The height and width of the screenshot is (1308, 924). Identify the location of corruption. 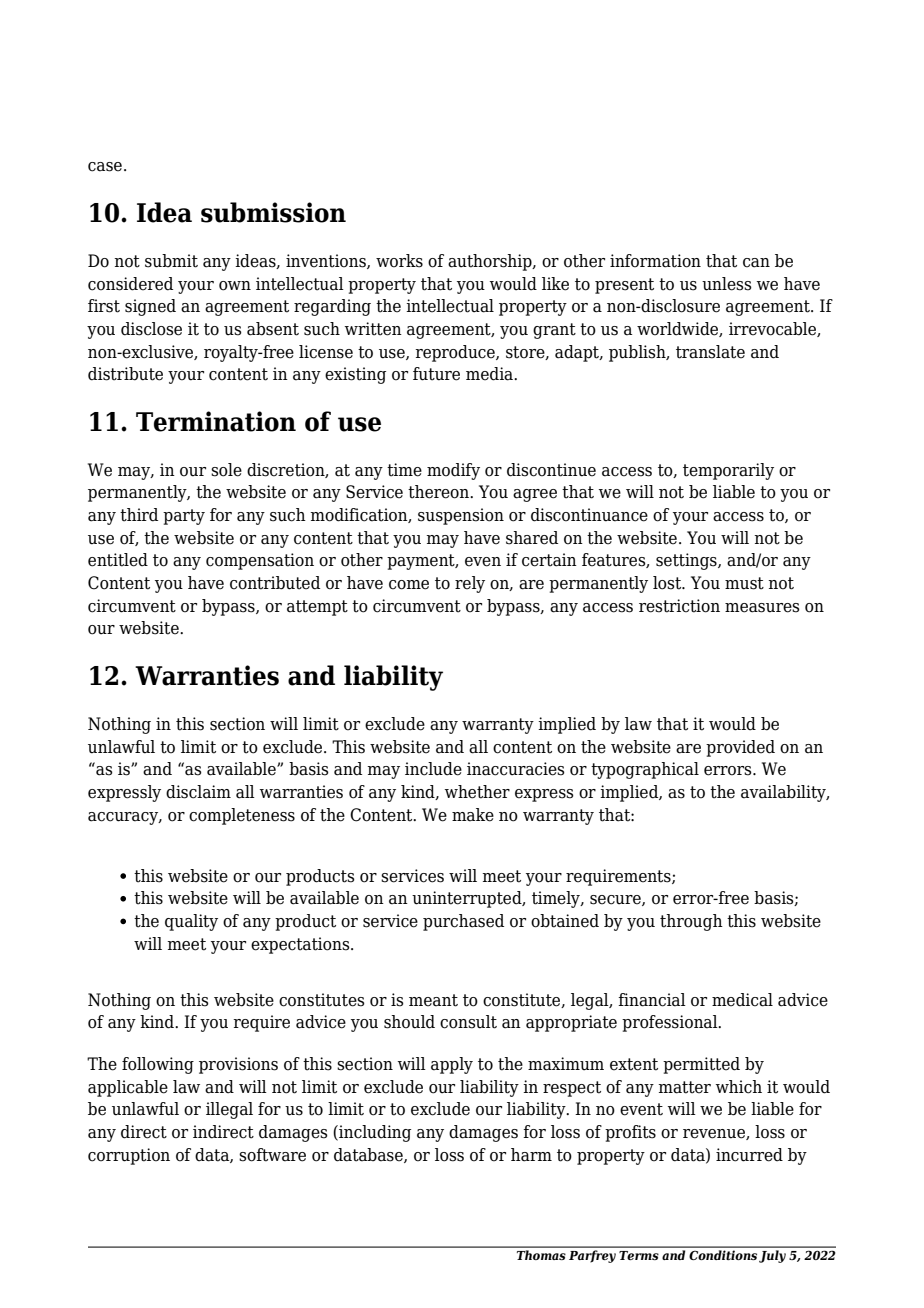
(129, 1156).
